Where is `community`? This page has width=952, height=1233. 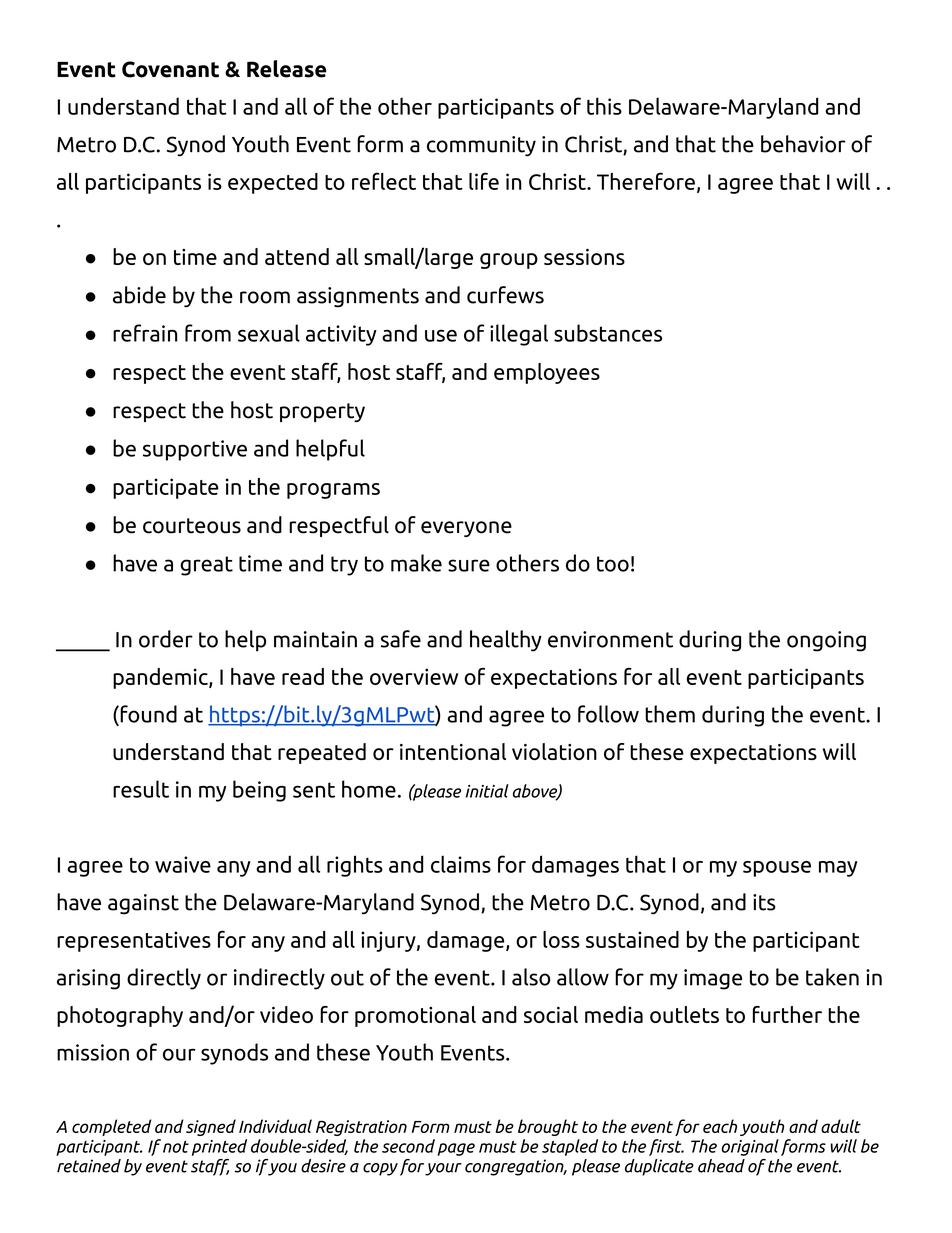
community is located at coordinates (481, 146).
